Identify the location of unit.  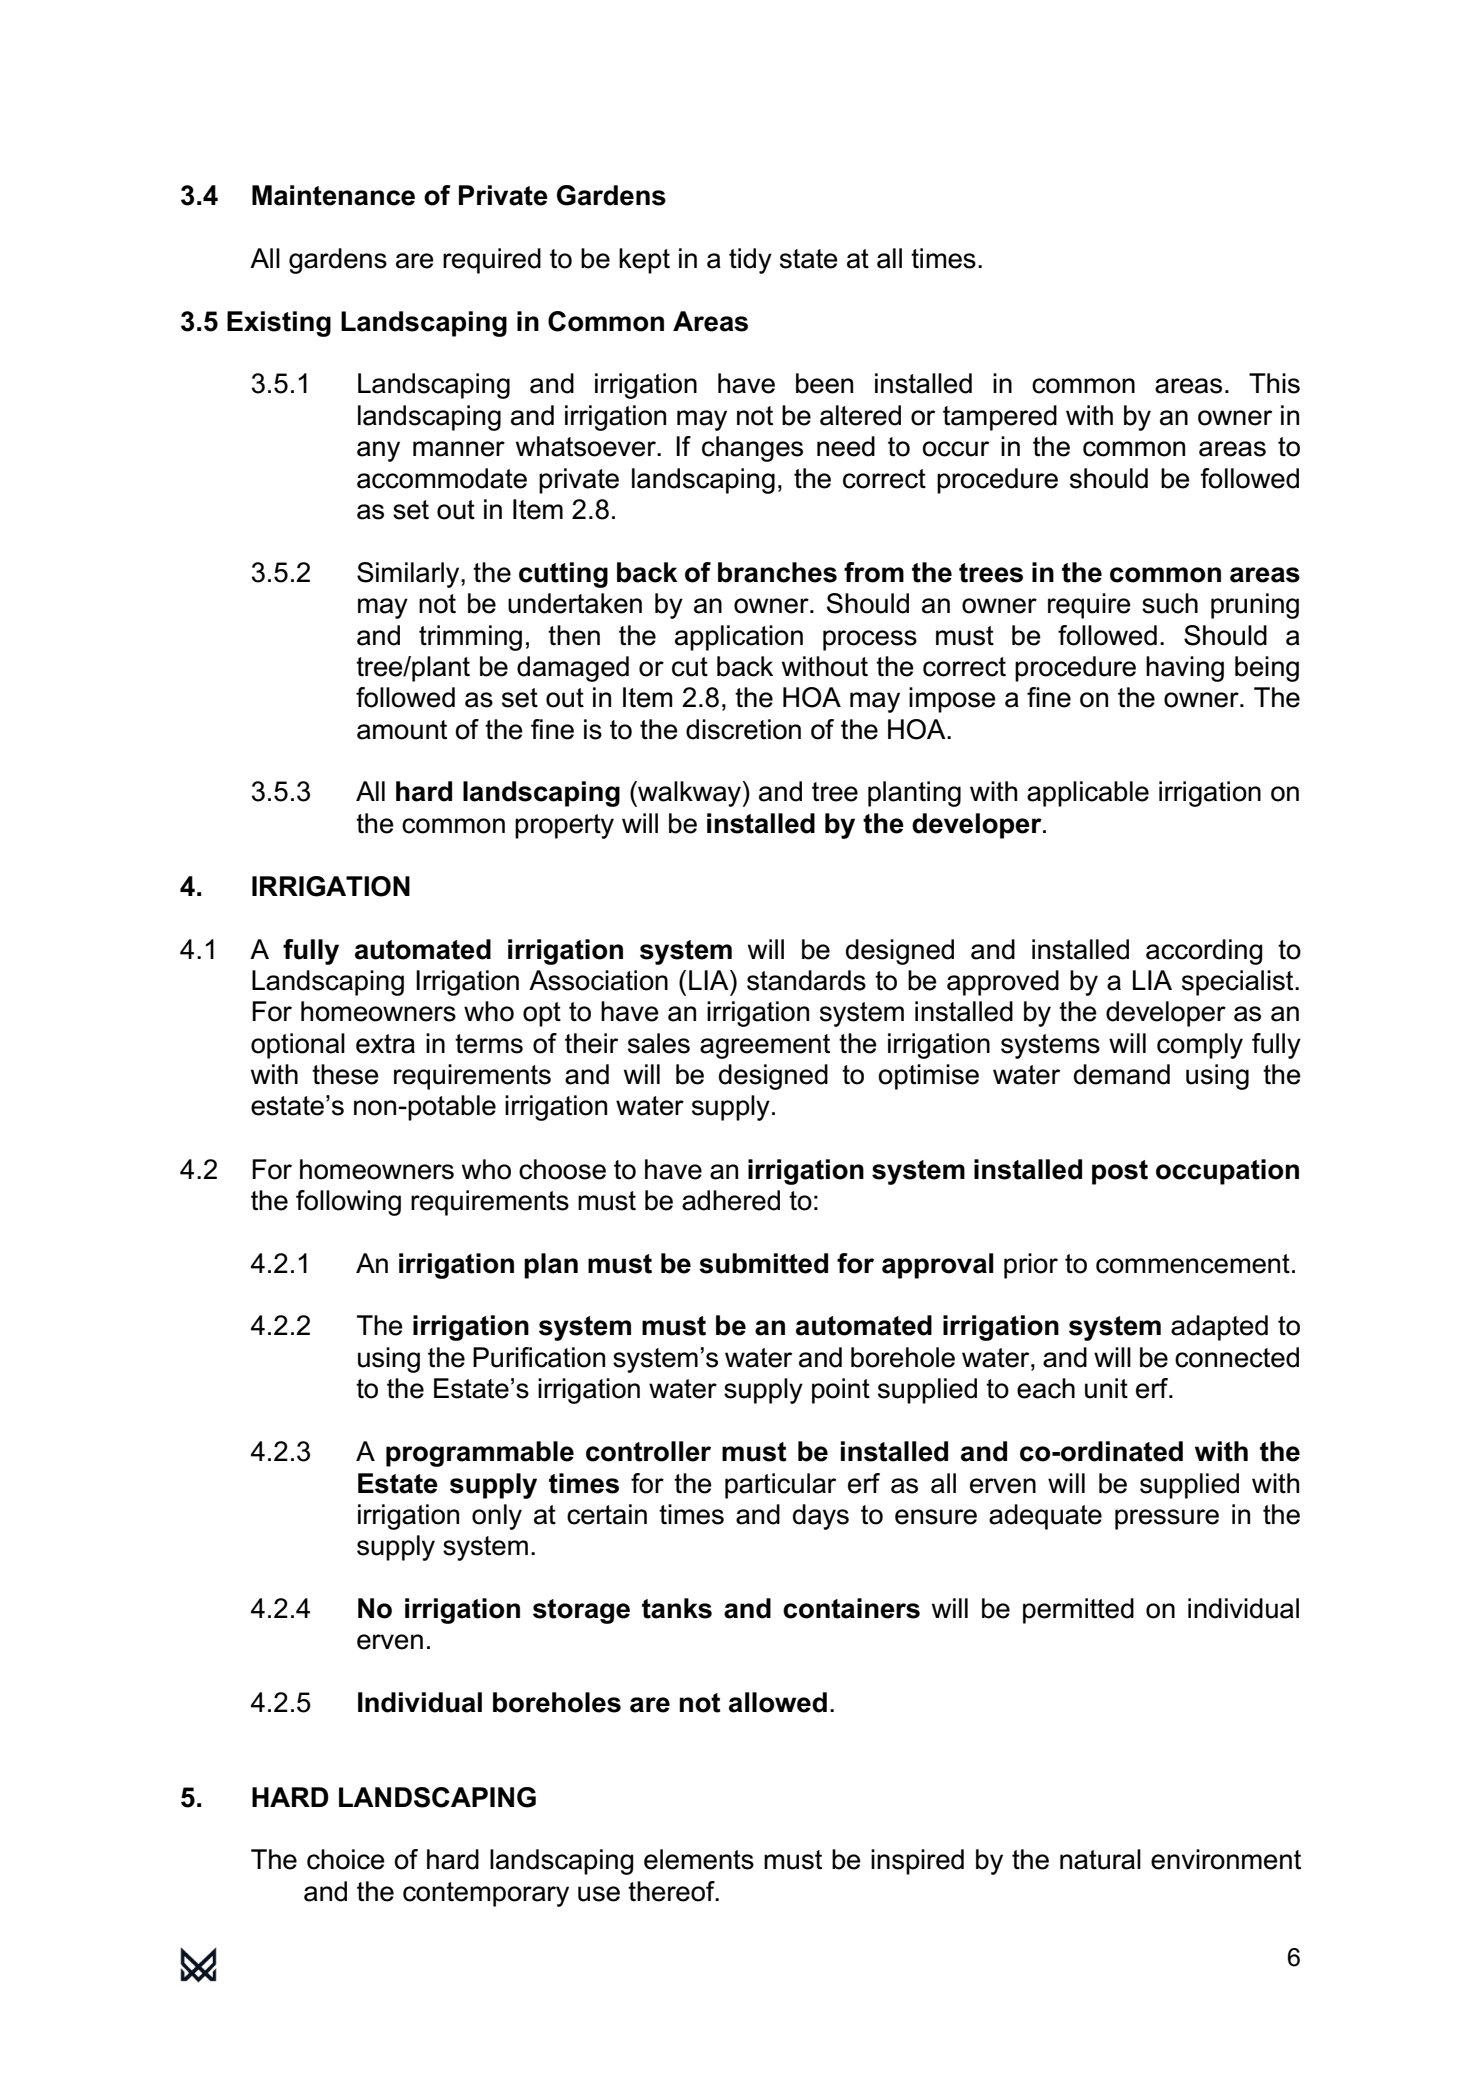
(1106, 1388).
